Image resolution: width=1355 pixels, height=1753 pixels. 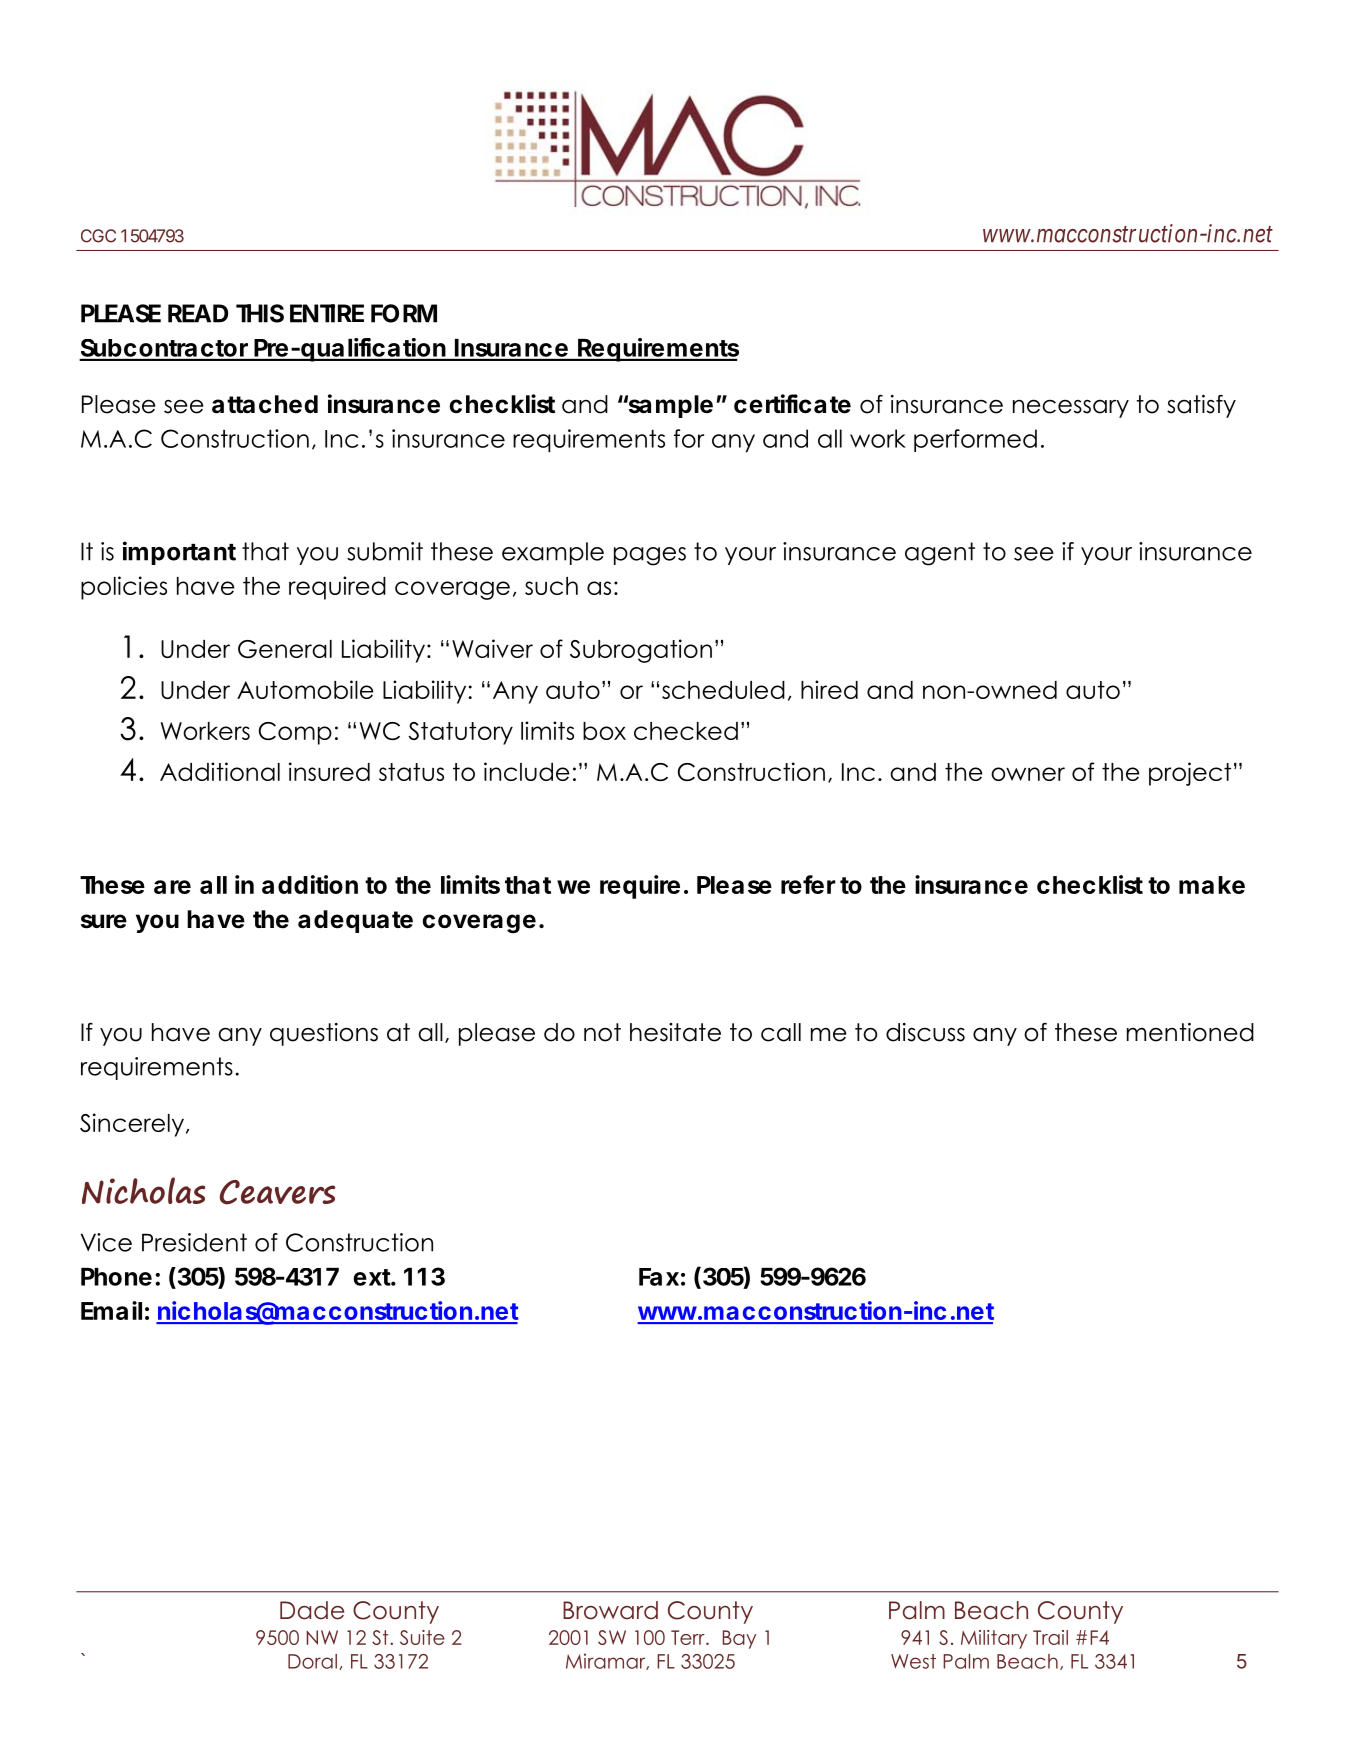 I want to click on Subrogation, so click(x=641, y=651).
